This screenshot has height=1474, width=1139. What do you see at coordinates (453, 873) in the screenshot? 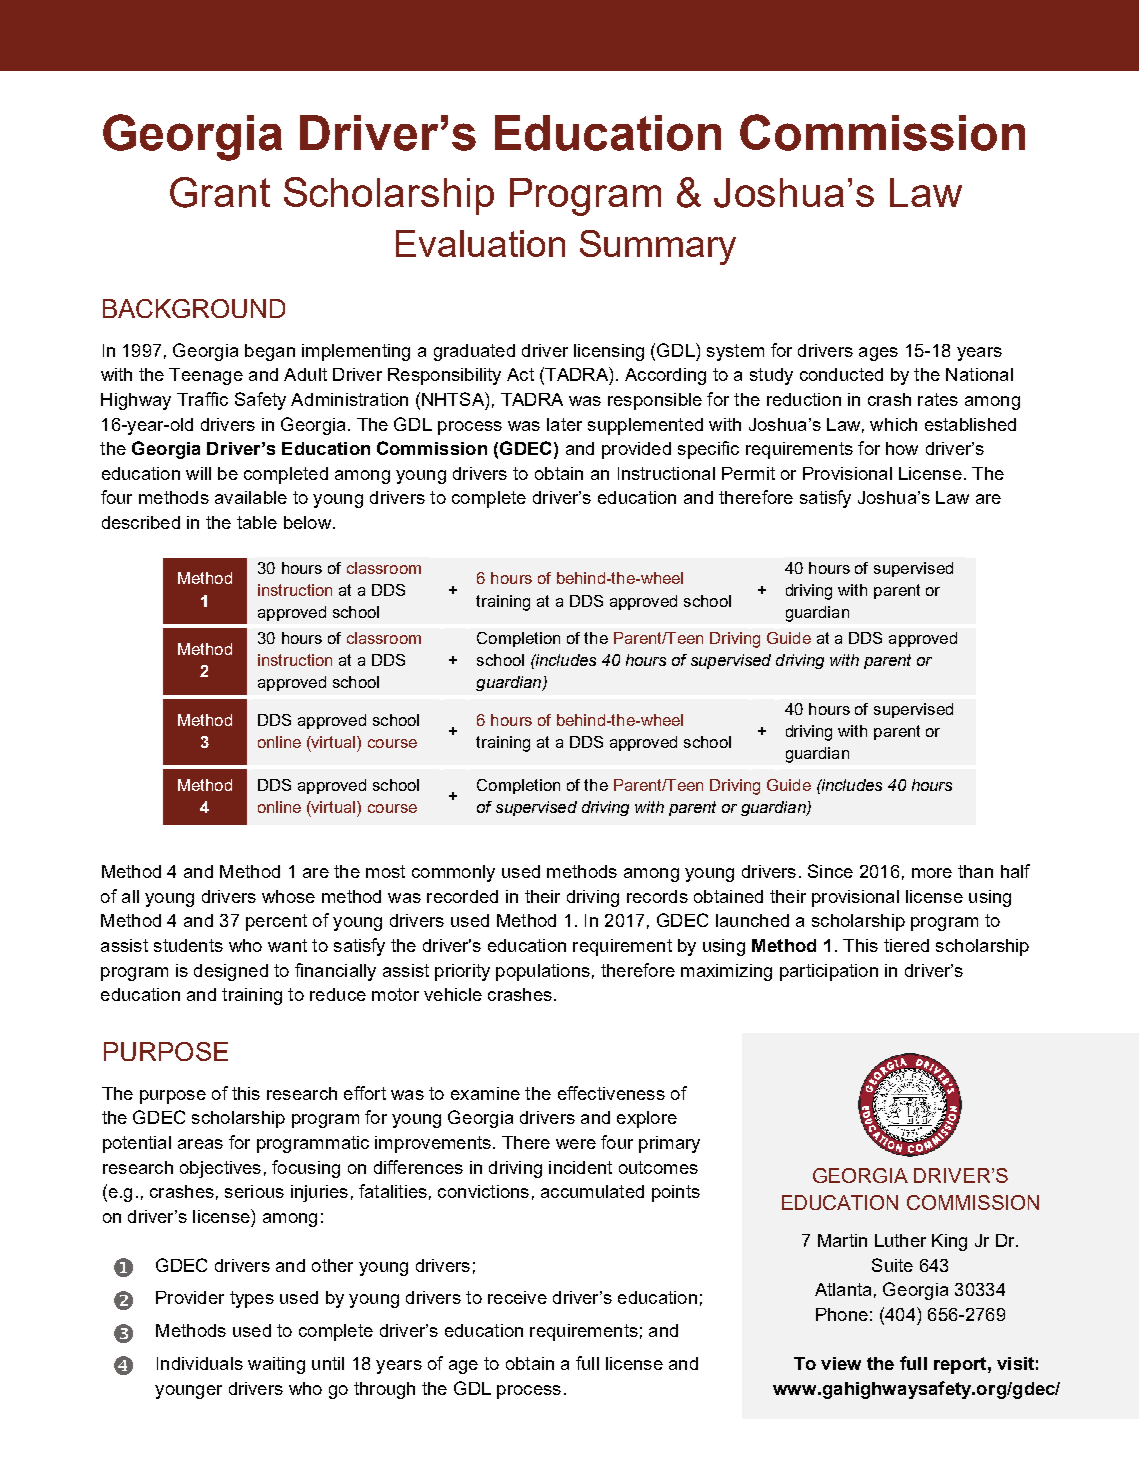
I see `commonly` at bounding box center [453, 873].
